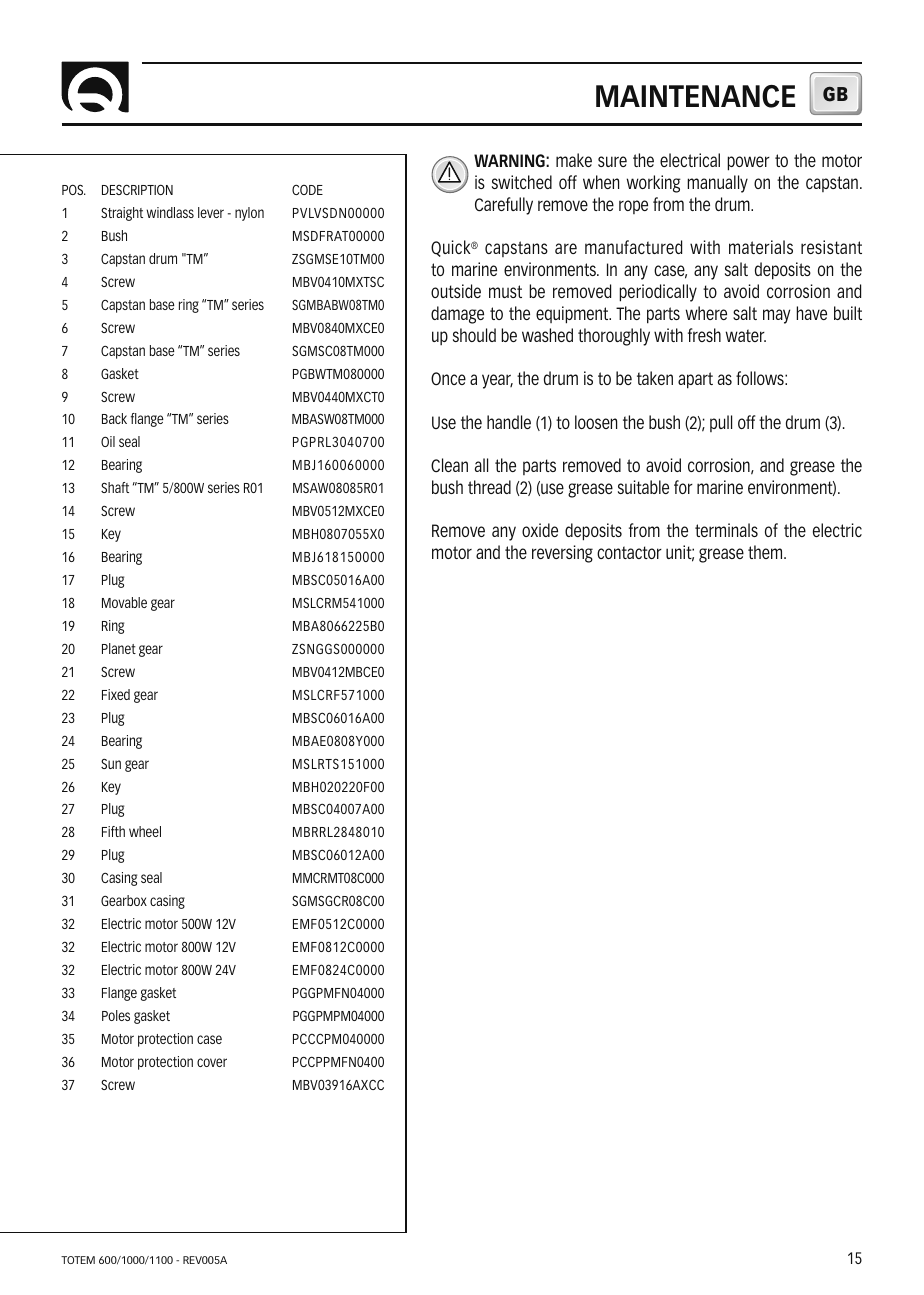 This screenshot has height=1295, width=924. Describe the element at coordinates (78, 1260) in the screenshot. I see `TOTEM` at that location.
